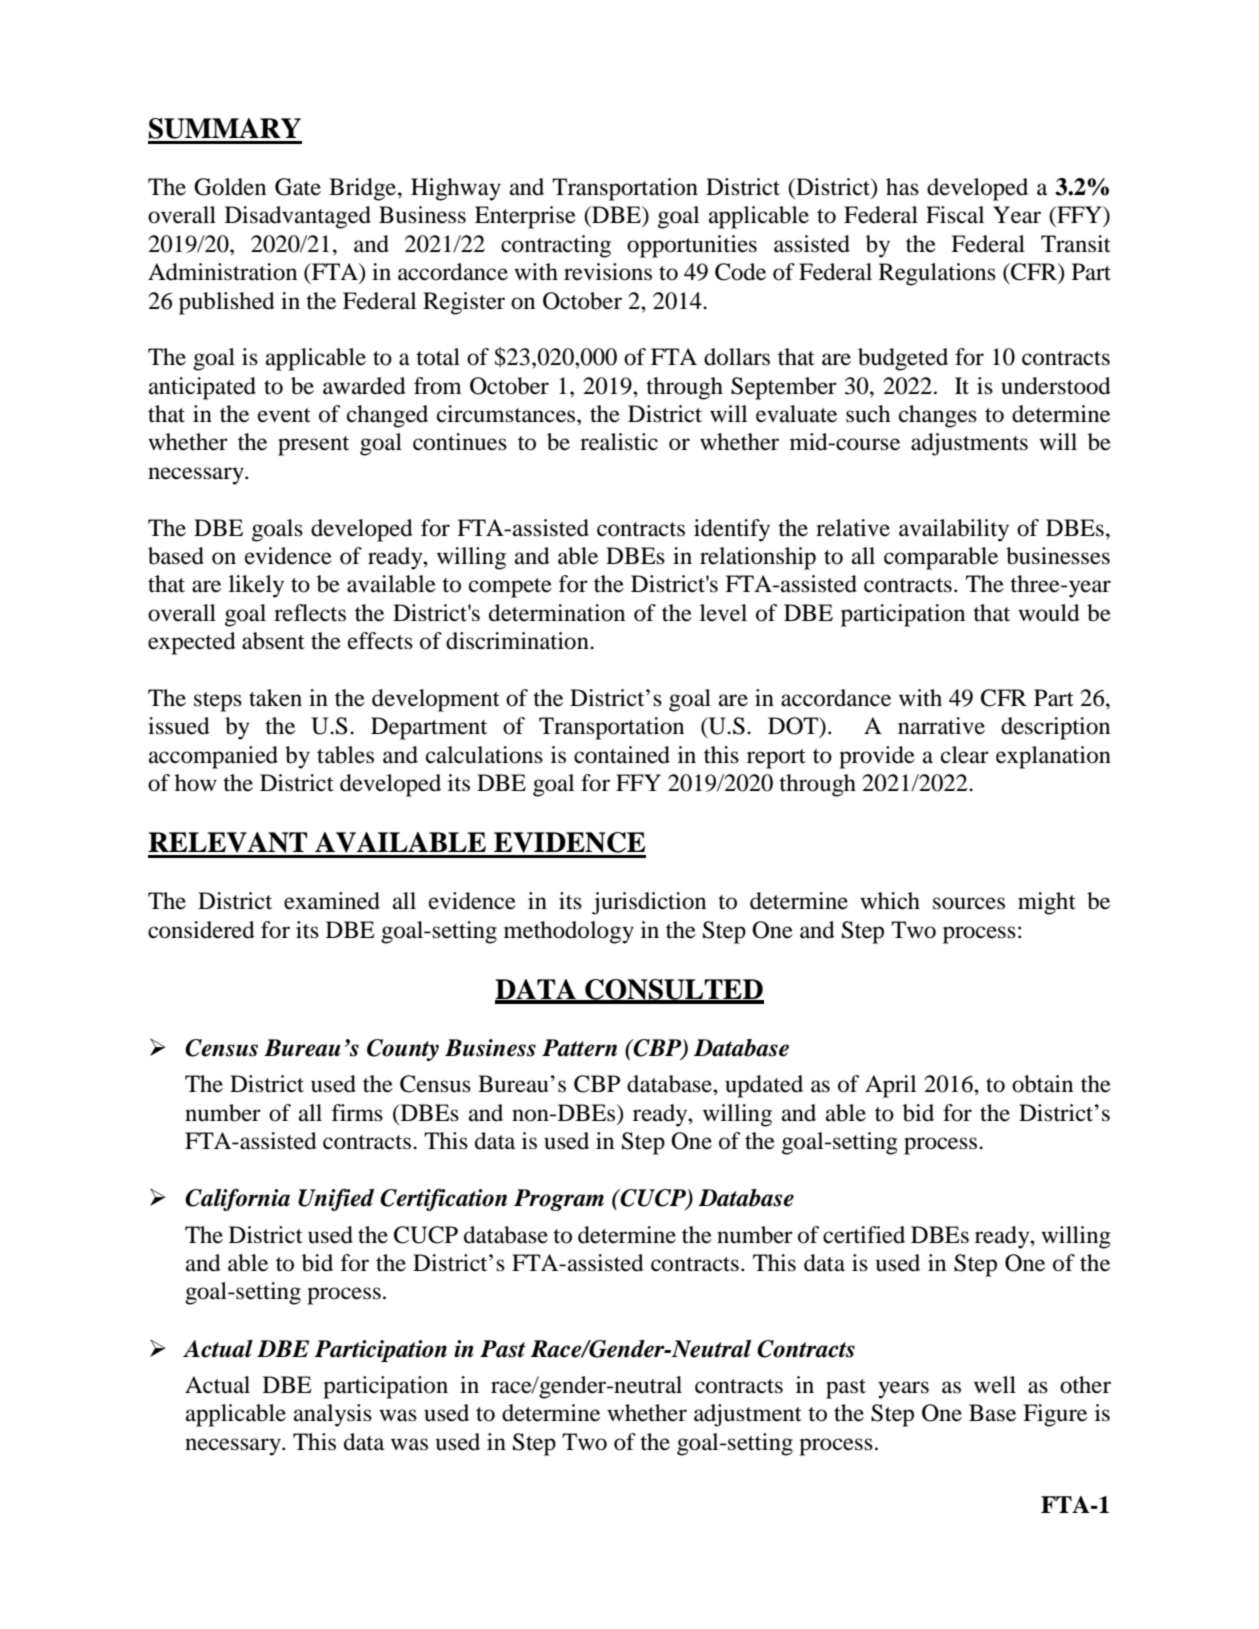 Image resolution: width=1259 pixels, height=1629 pixels. What do you see at coordinates (298, 217) in the screenshot?
I see `Disadvantaged` at bounding box center [298, 217].
